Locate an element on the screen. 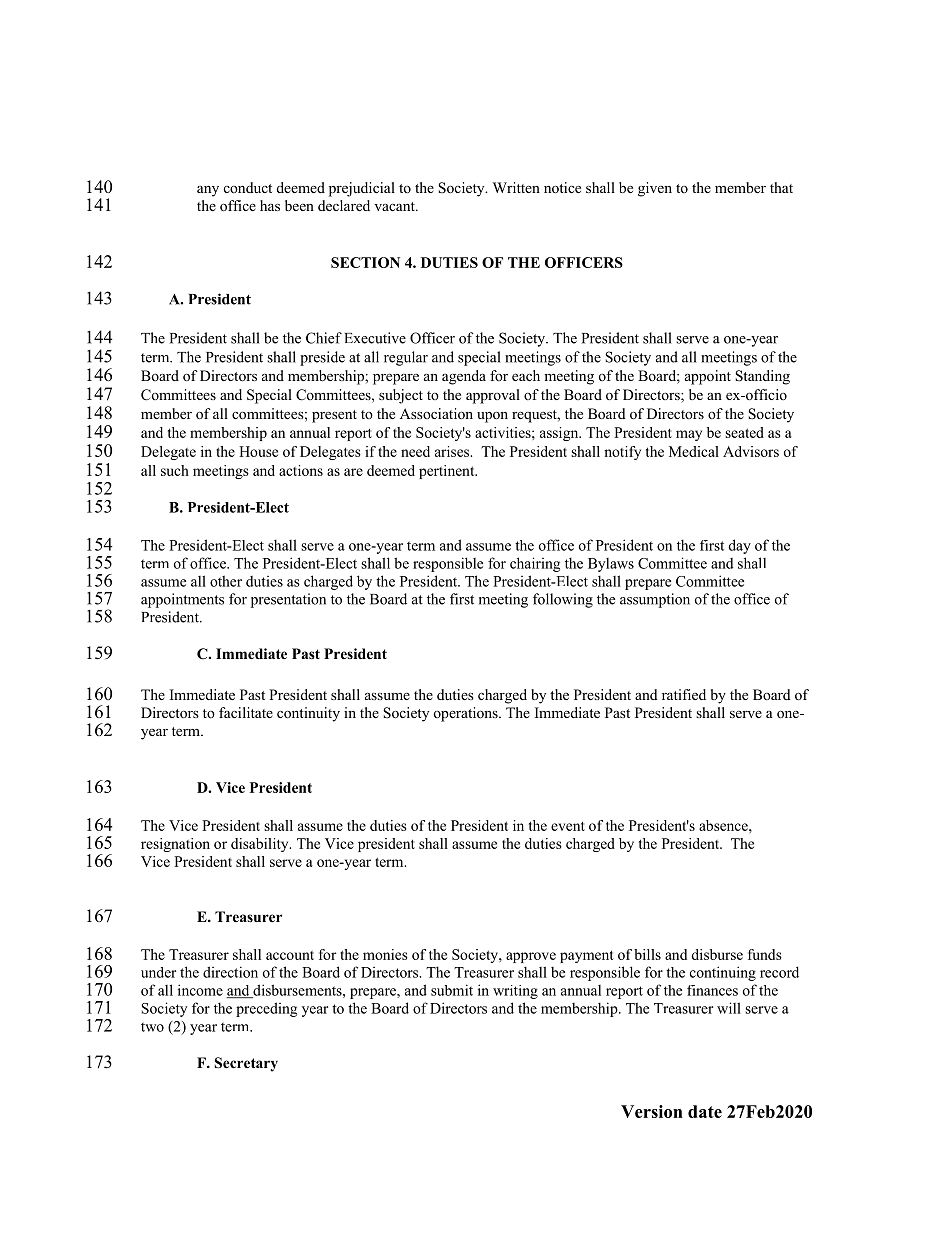 The height and width of the screenshot is (1233, 952). absence is located at coordinates (724, 825).
